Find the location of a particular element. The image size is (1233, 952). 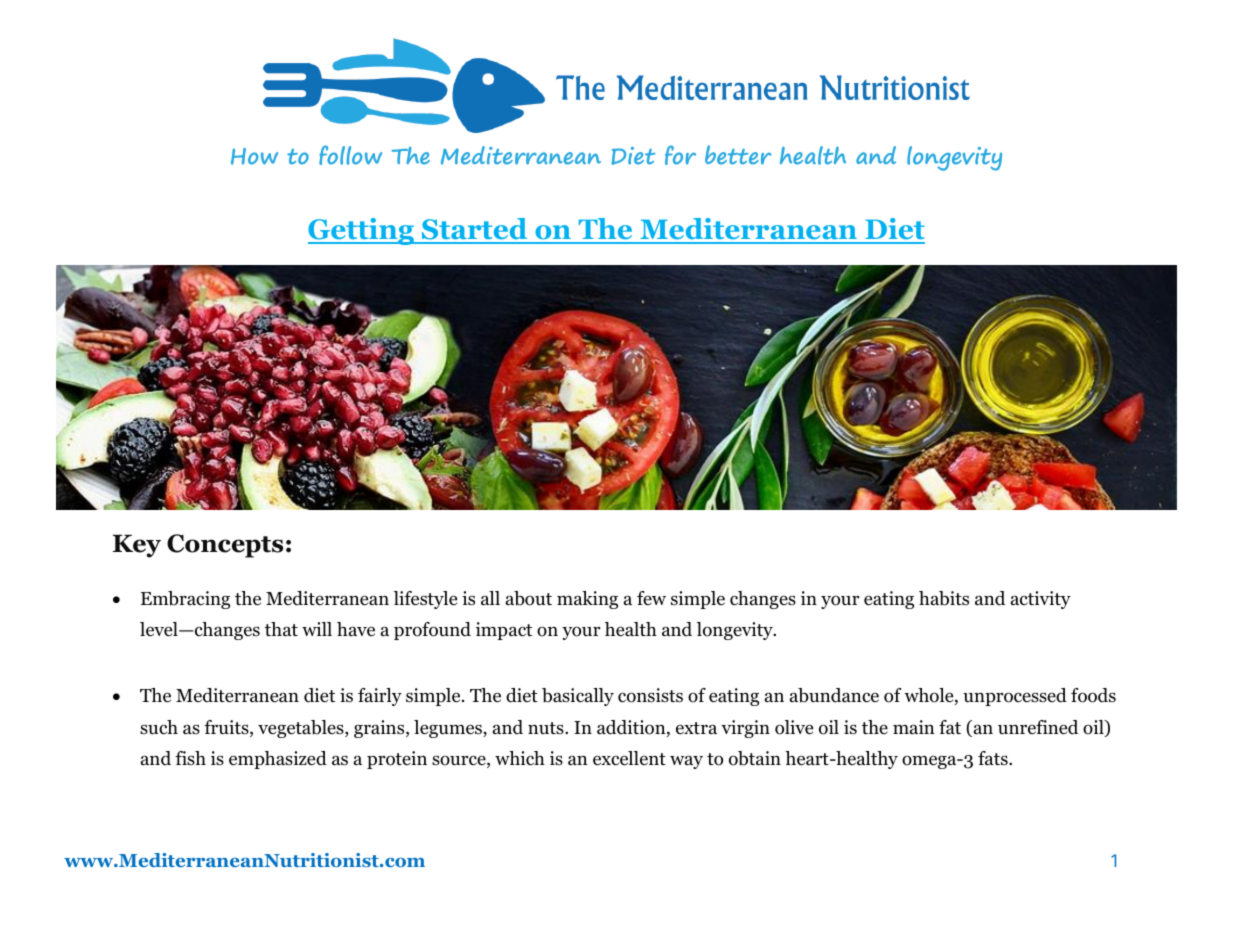

few is located at coordinates (651, 598).
